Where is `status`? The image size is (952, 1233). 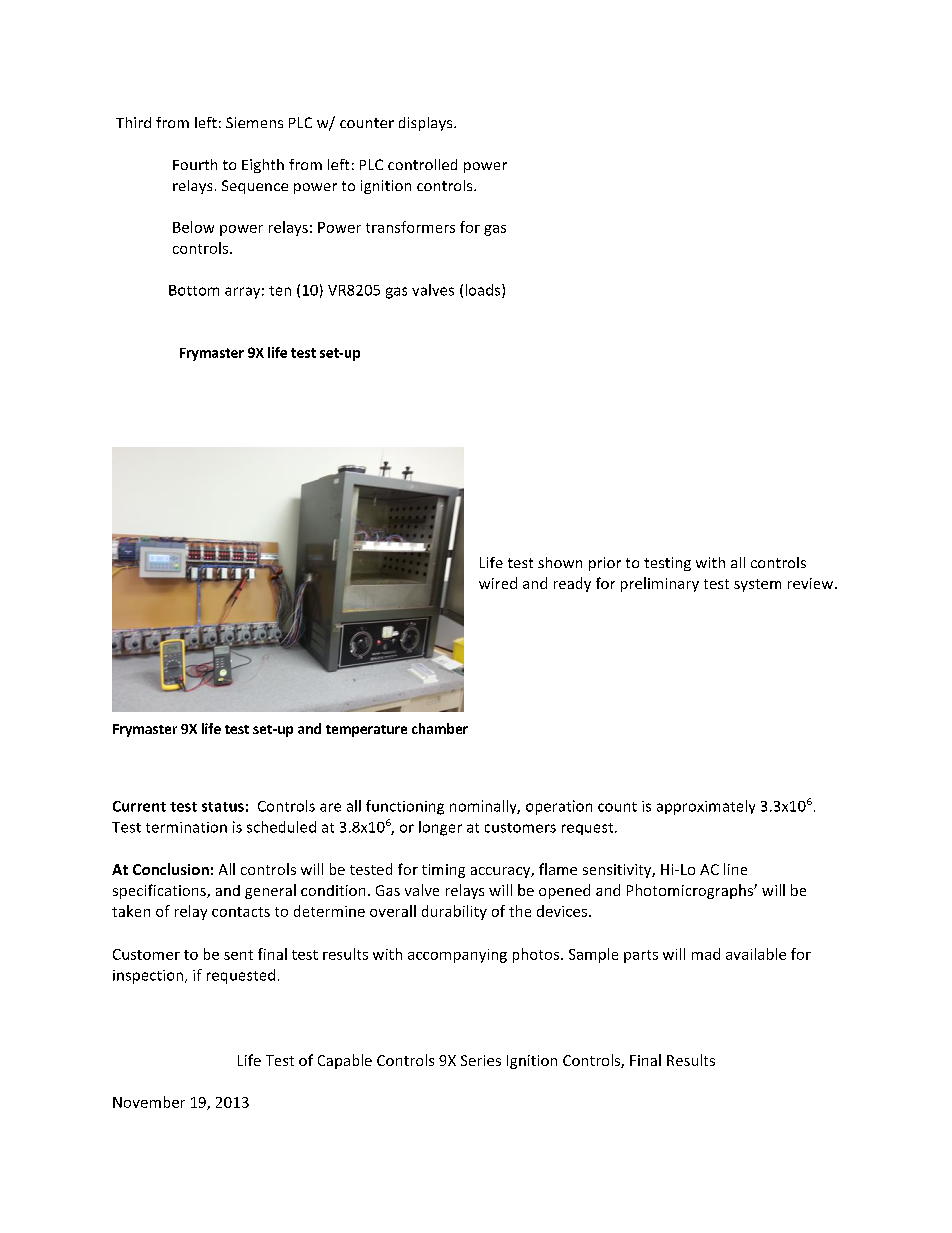 status is located at coordinates (223, 807).
